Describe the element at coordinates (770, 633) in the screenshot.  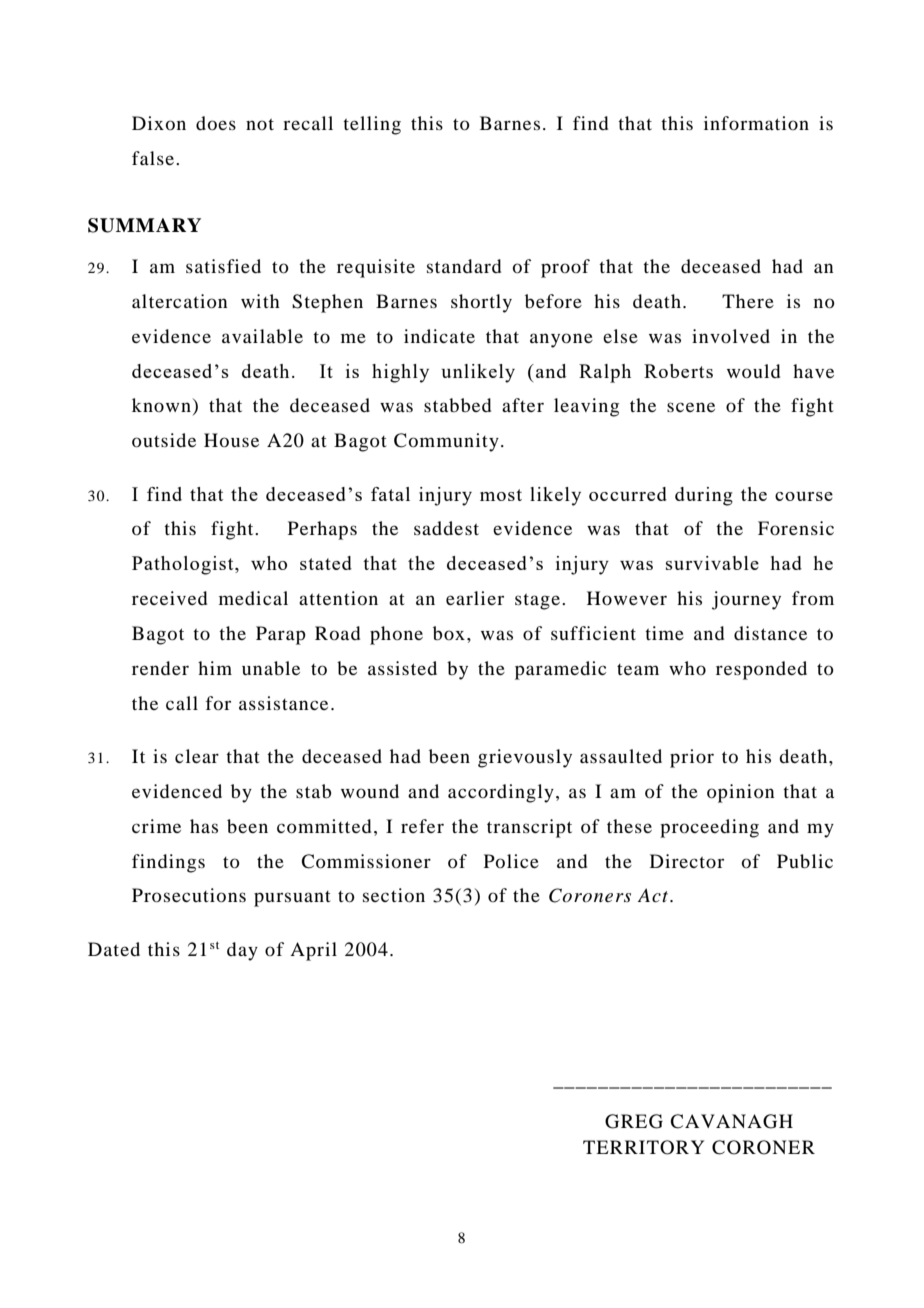
I see `distance` at that location.
